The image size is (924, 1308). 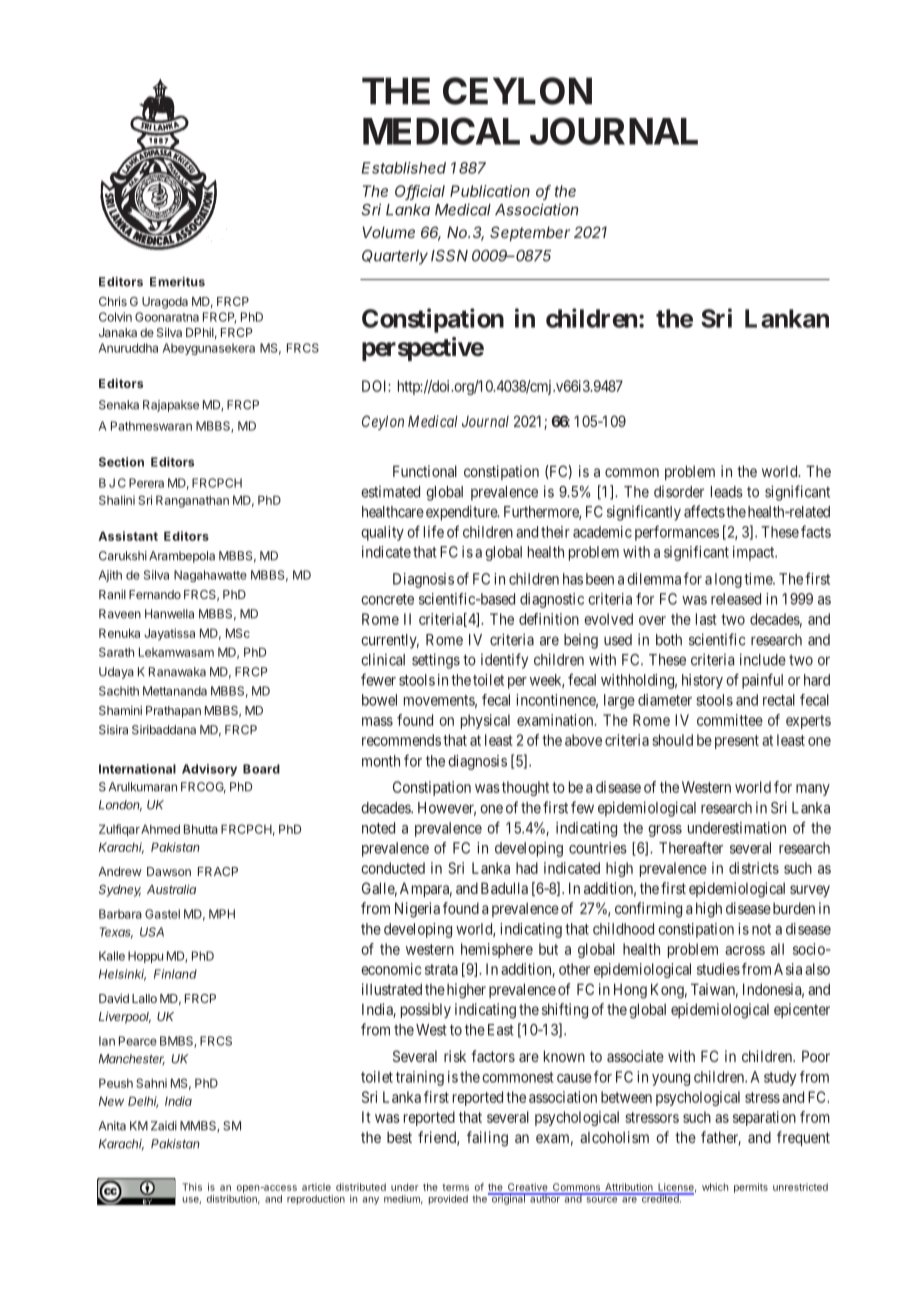 I want to click on affects, so click(x=704, y=511).
